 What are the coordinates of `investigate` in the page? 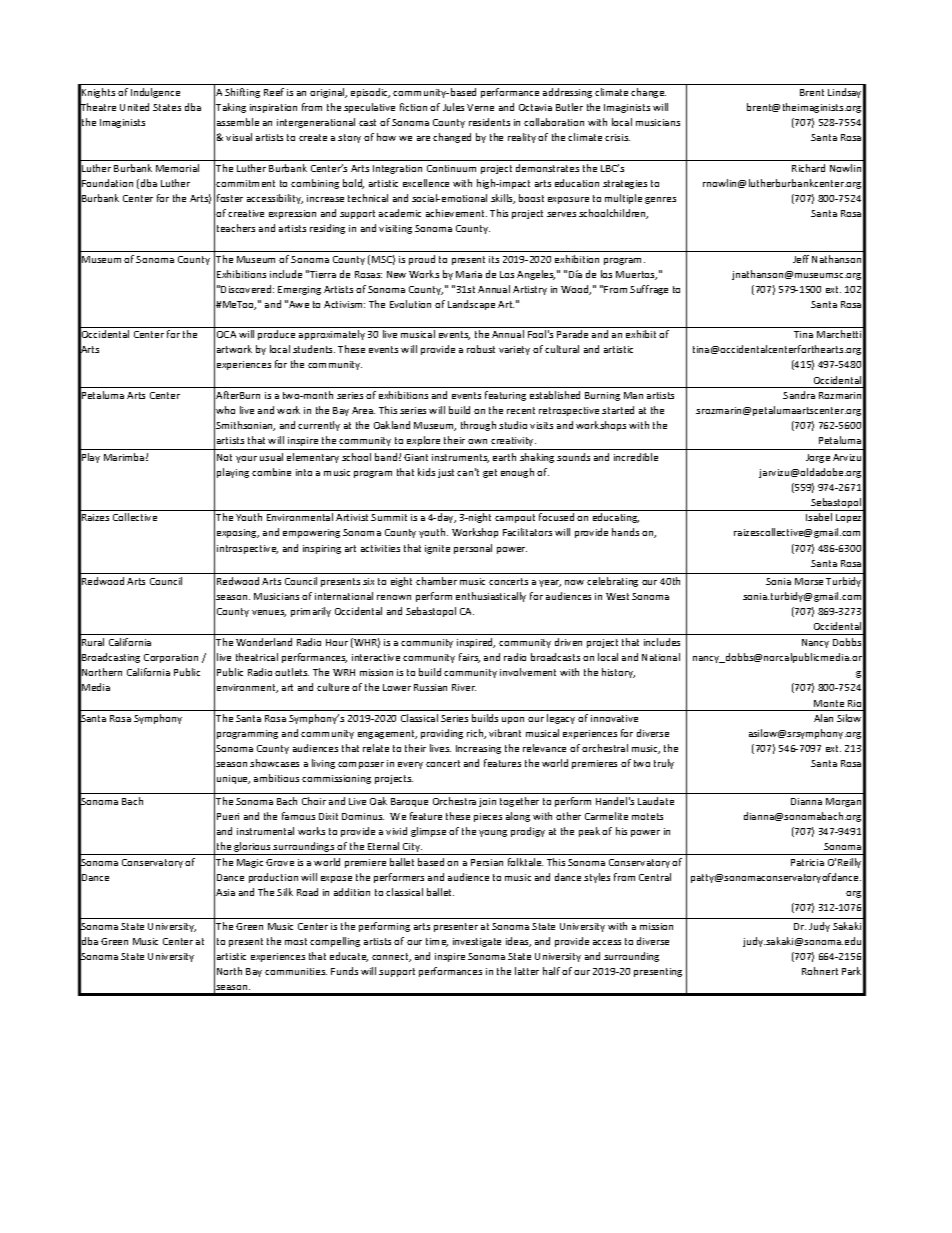 It's located at (477, 942).
